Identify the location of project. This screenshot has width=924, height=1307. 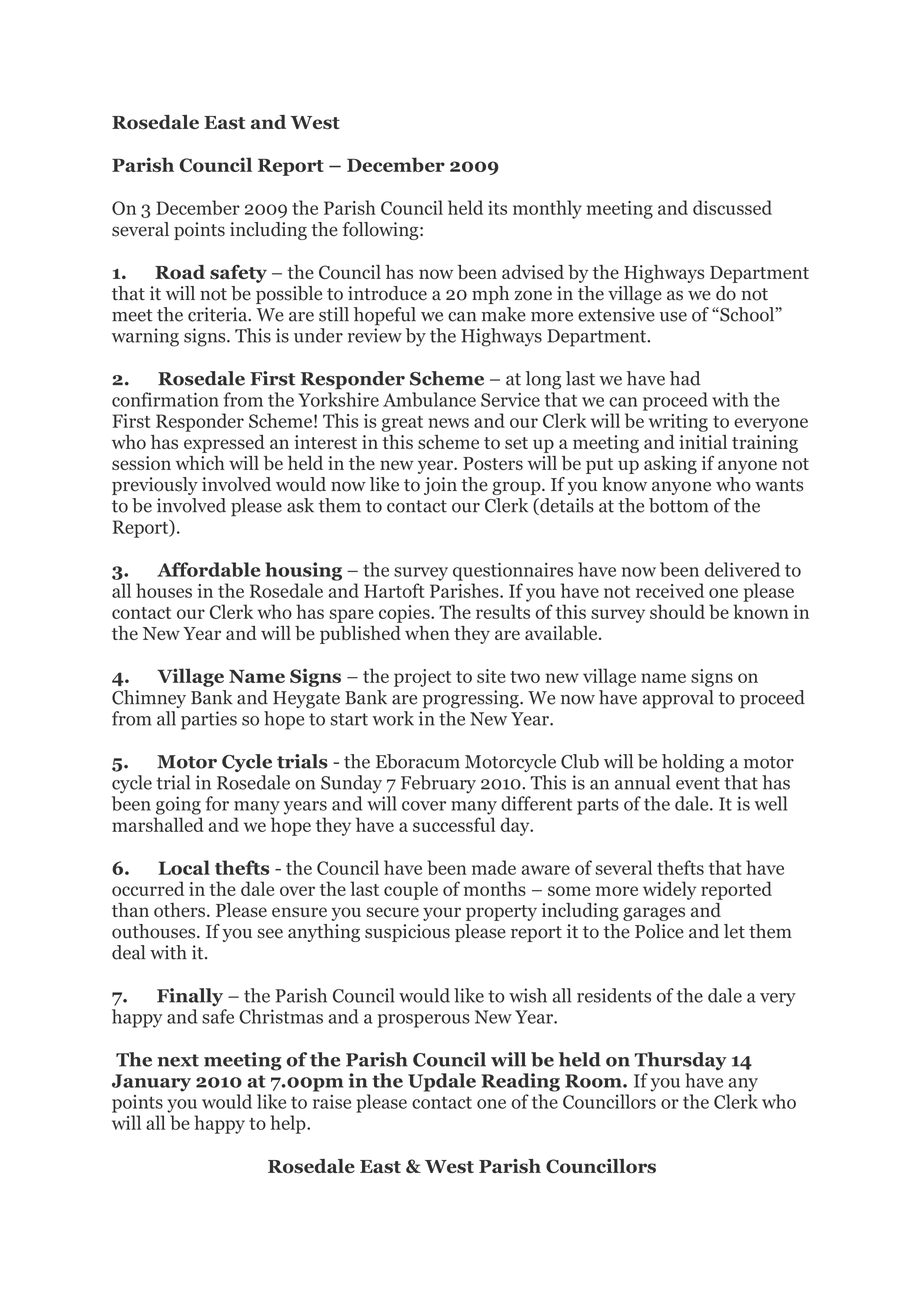
(422, 678).
